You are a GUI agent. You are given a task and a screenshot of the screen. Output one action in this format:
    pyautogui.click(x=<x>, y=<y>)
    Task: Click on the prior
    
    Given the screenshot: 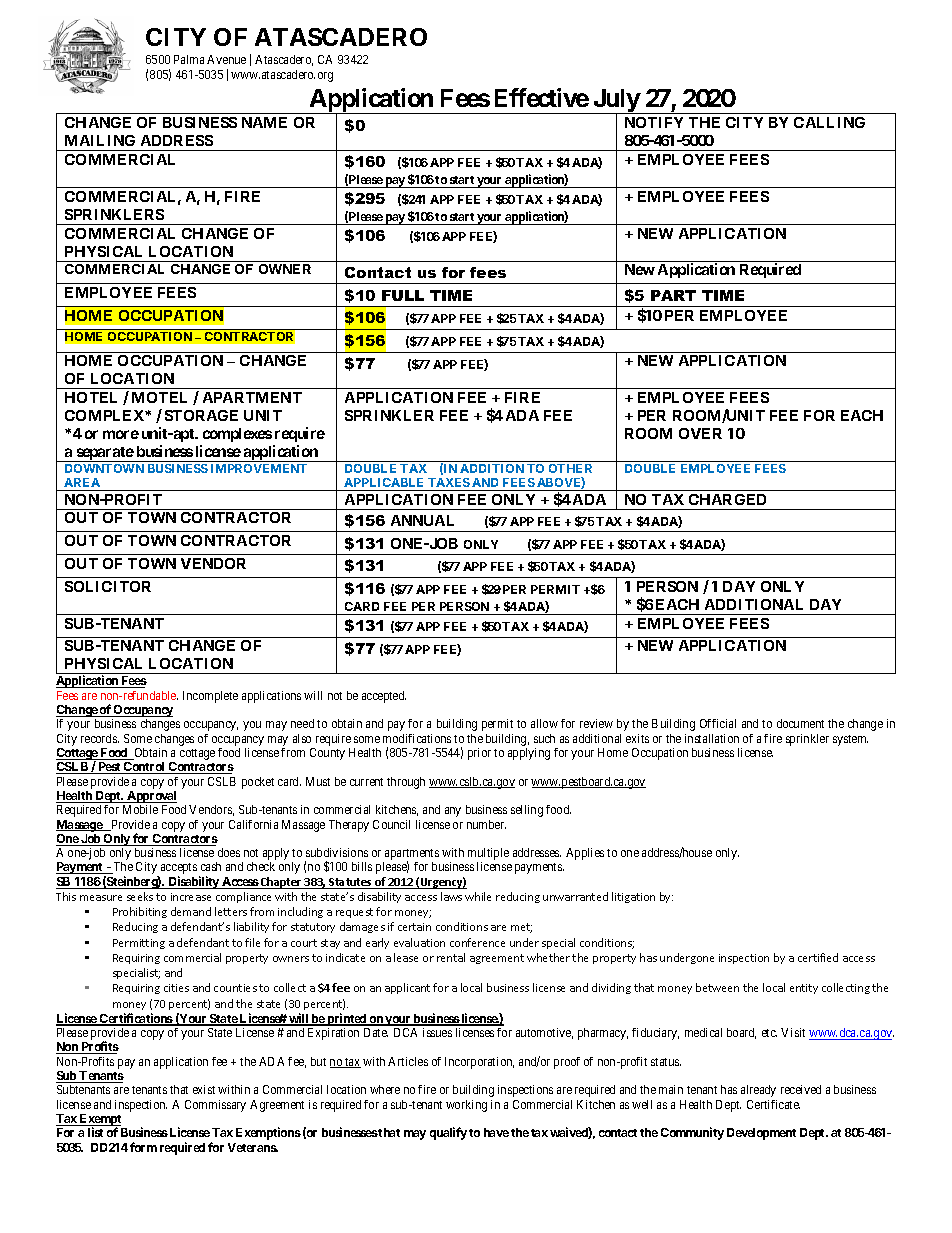 What is the action you would take?
    pyautogui.click(x=479, y=754)
